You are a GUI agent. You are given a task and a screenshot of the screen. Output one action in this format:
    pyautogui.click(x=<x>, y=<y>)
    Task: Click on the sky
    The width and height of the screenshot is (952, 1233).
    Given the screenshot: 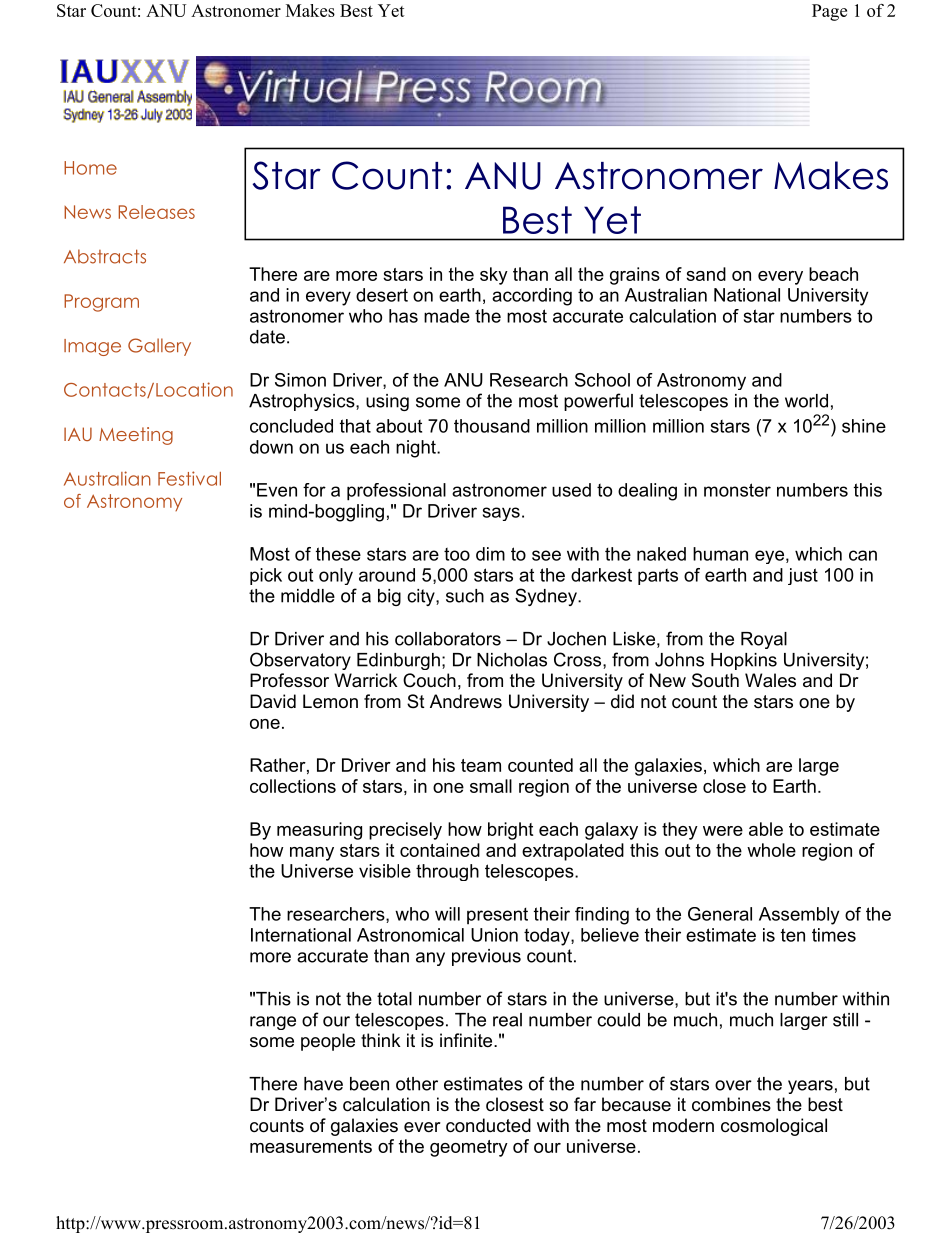 What is the action you would take?
    pyautogui.click(x=494, y=276)
